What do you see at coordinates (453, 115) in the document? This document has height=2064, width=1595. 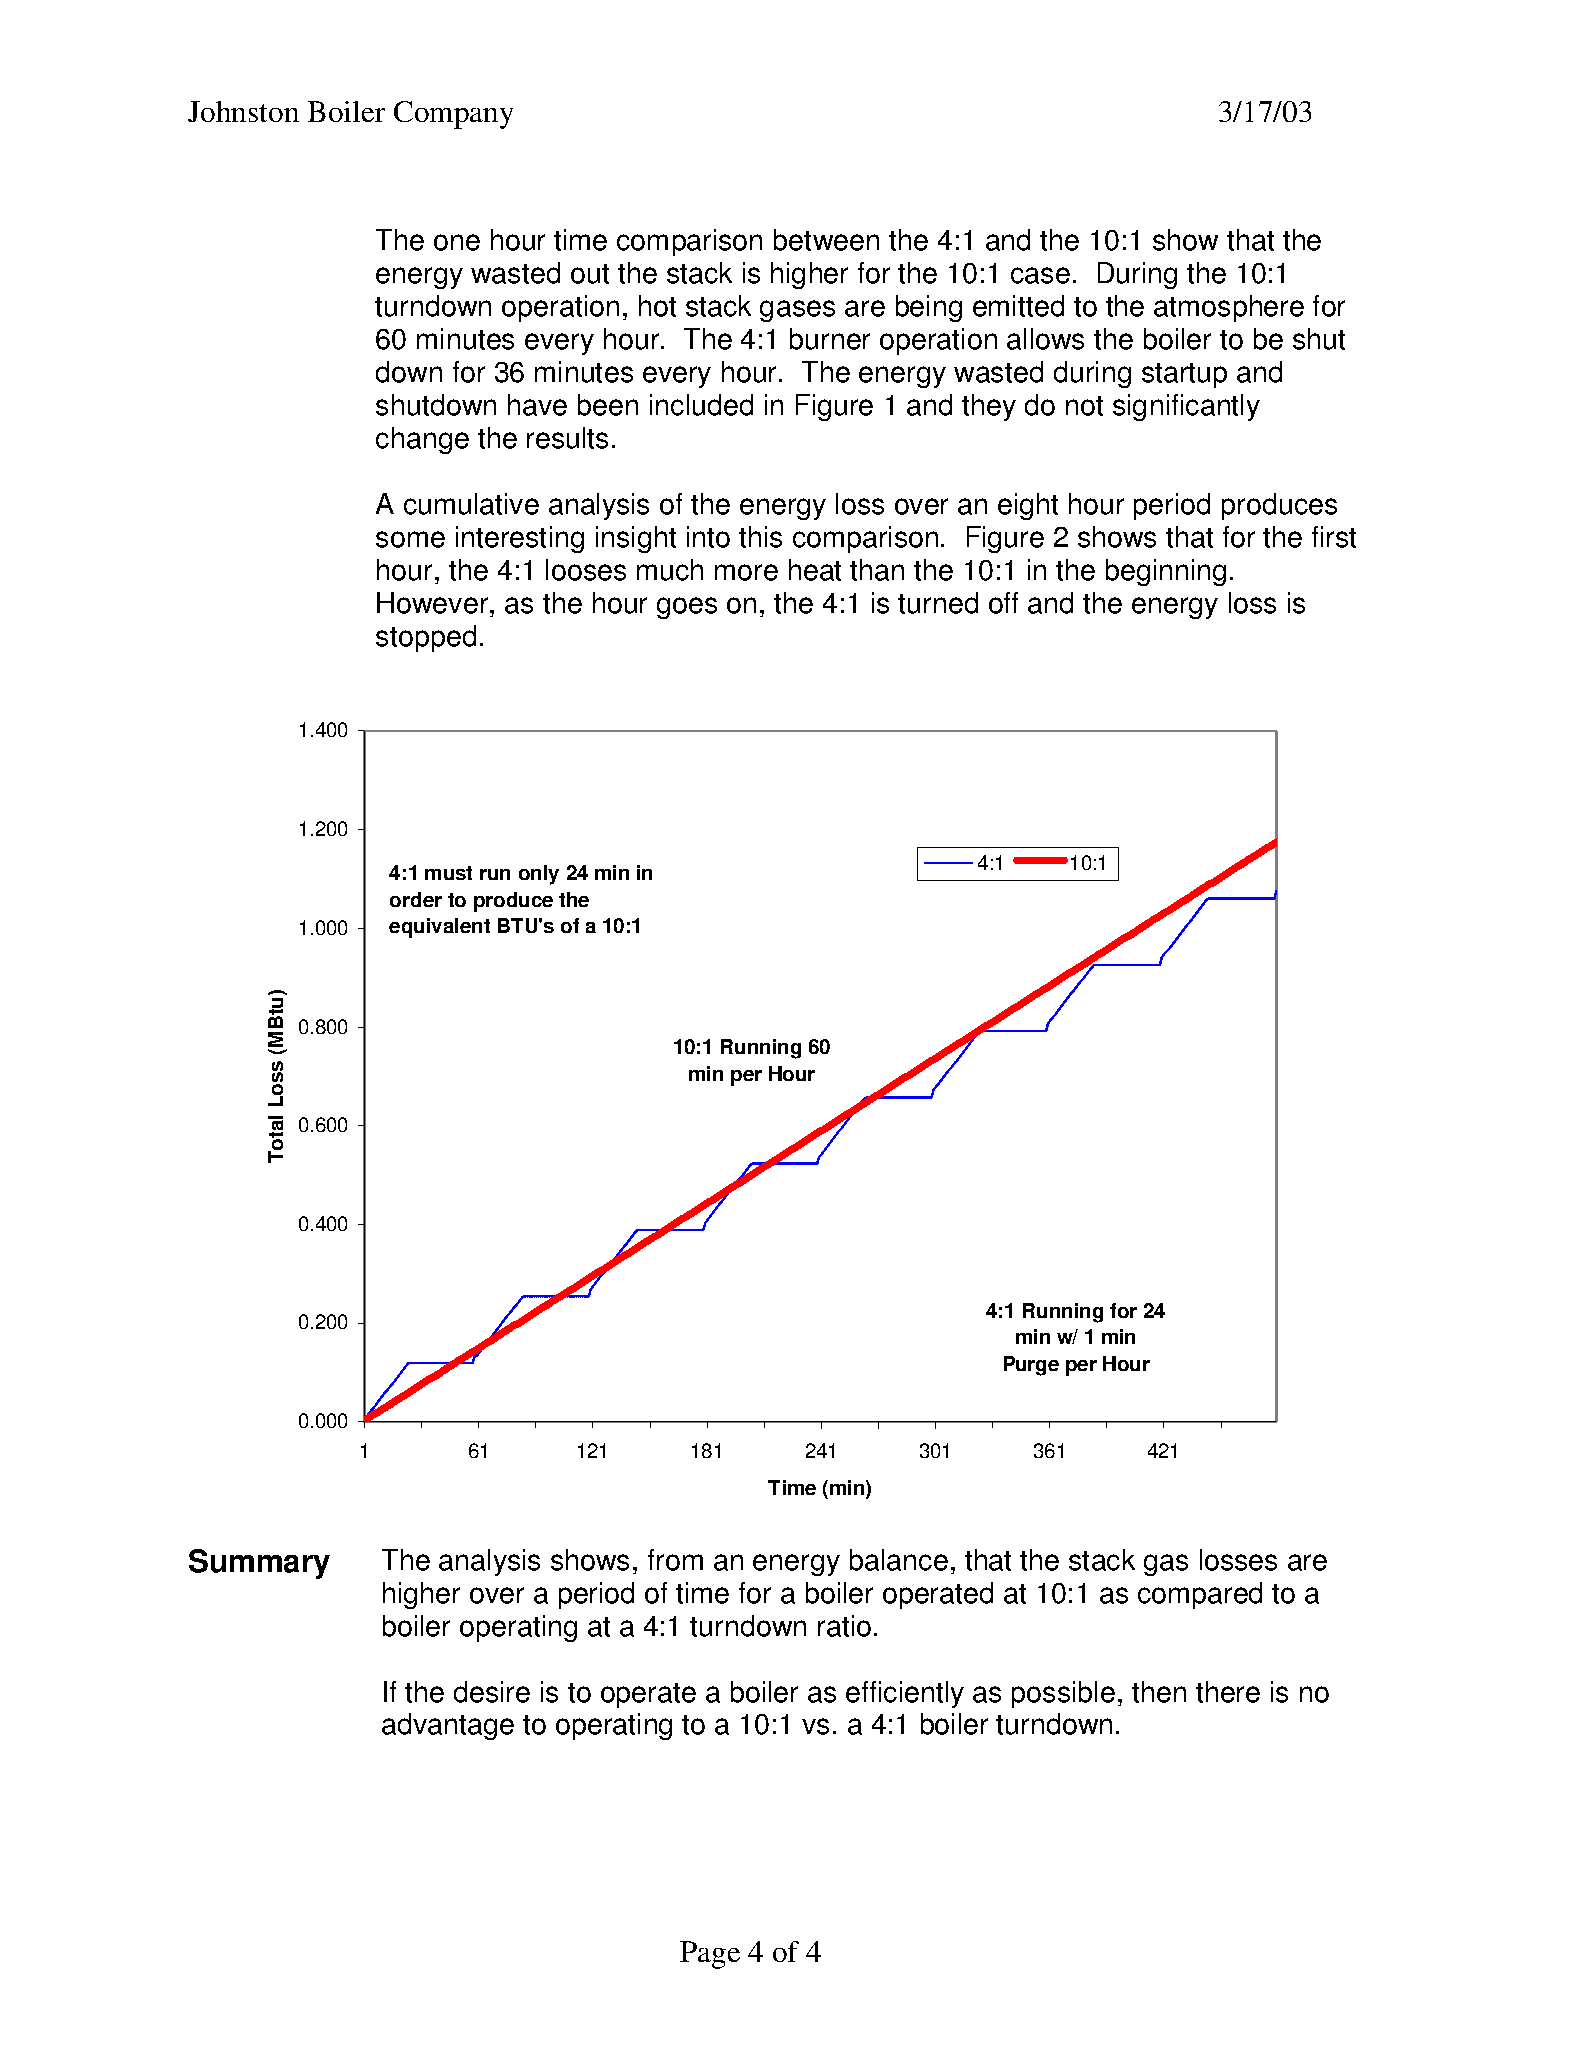 I see `Company` at bounding box center [453, 115].
